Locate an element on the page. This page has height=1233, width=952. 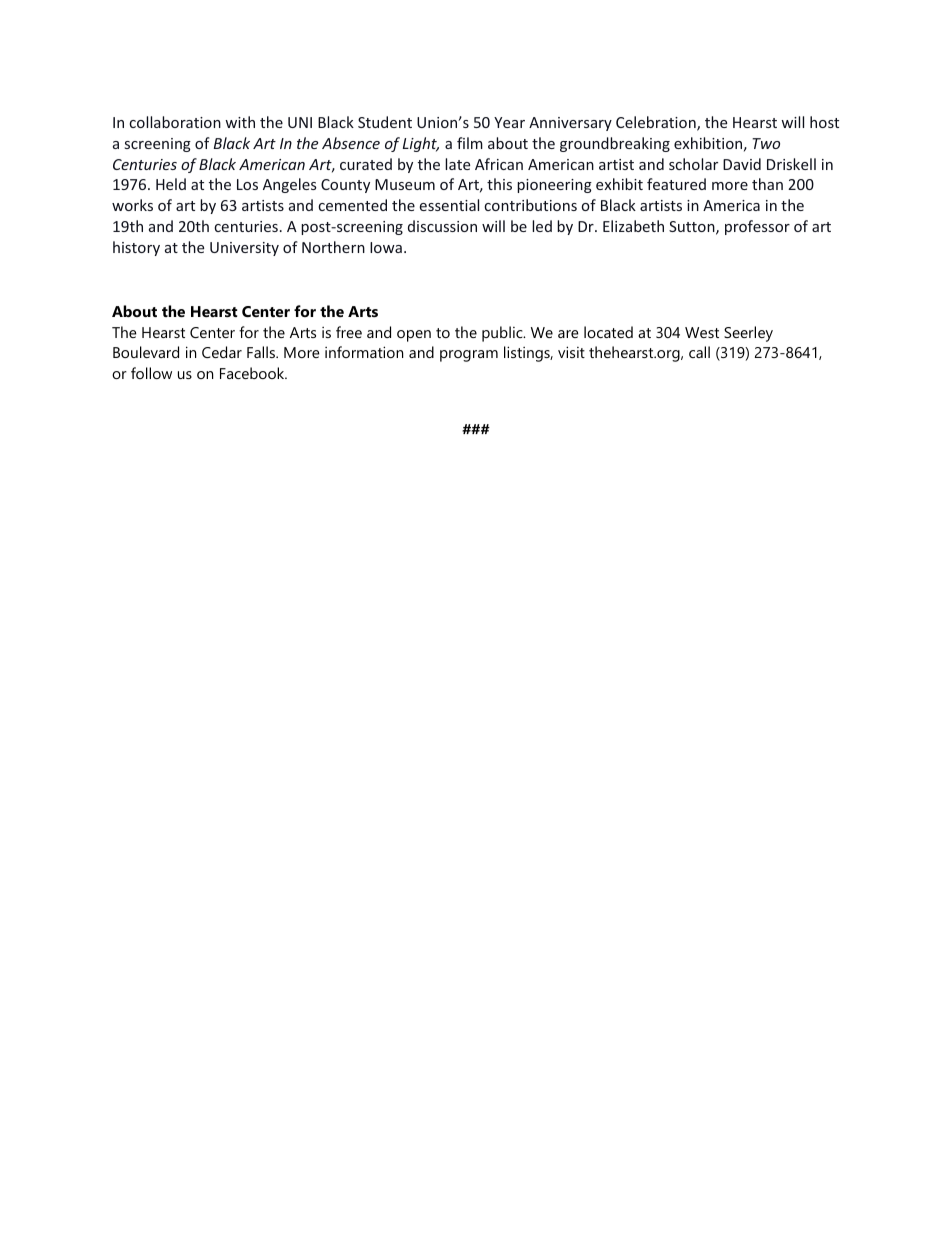
University is located at coordinates (244, 249).
